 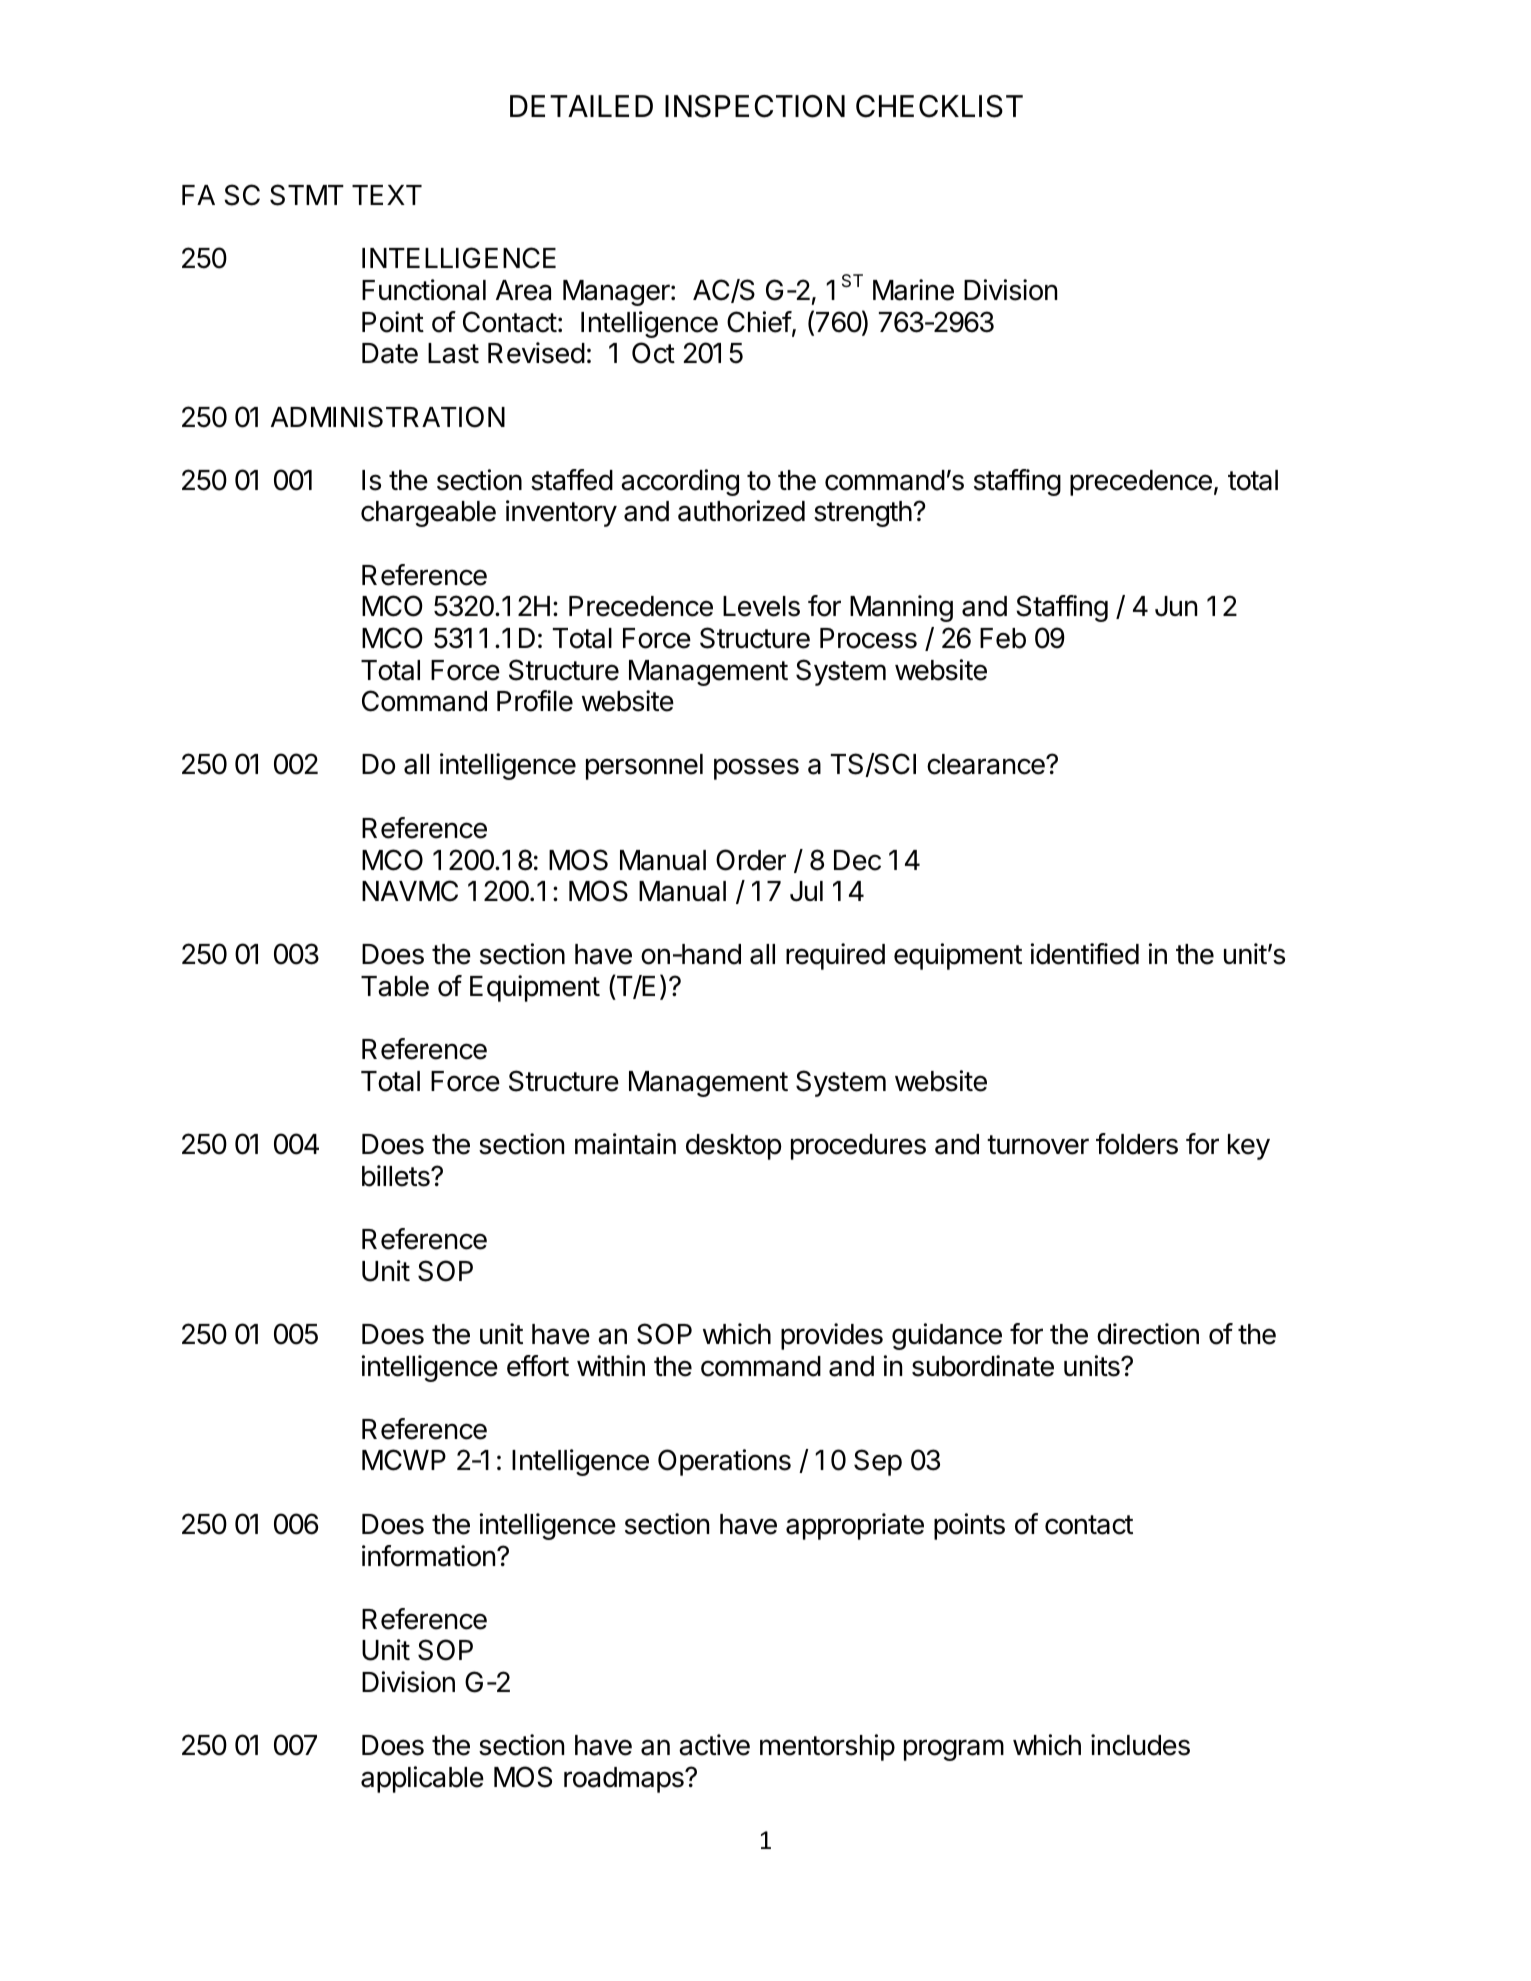 What do you see at coordinates (939, 106) in the document?
I see `CHECKLIST` at bounding box center [939, 106].
